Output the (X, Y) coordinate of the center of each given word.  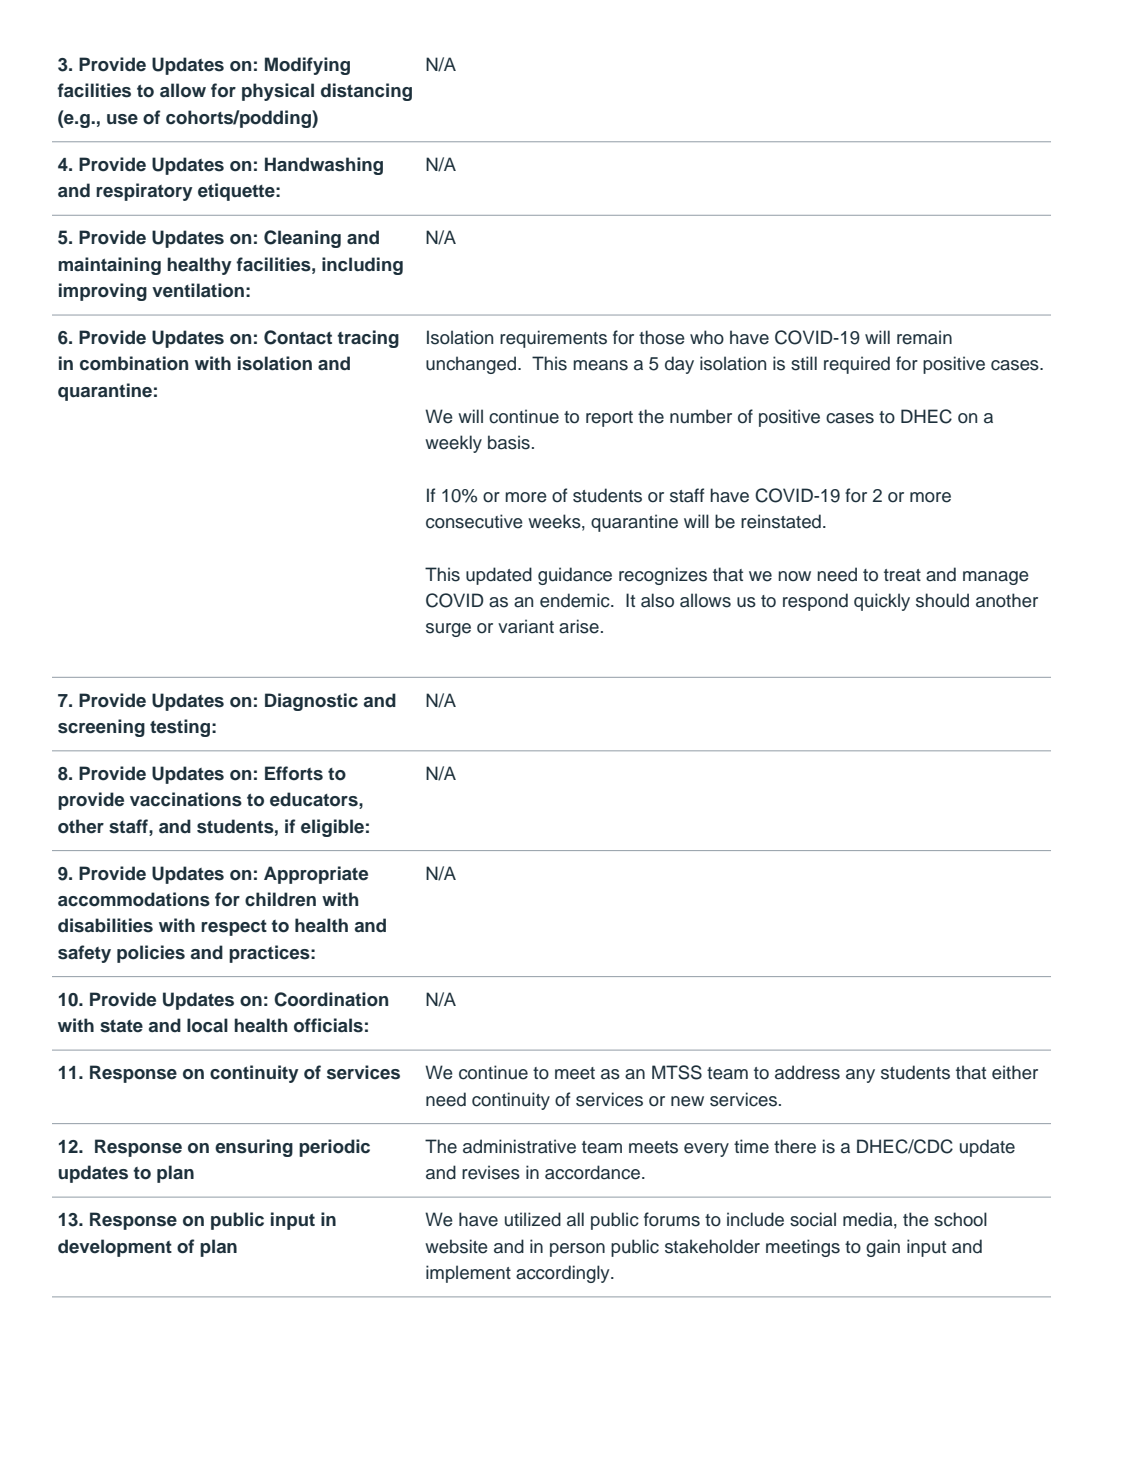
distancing (366, 92)
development (115, 1248)
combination (134, 363)
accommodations (134, 899)
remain (924, 337)
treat (902, 575)
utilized (533, 1219)
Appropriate (316, 875)
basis (509, 442)
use (122, 119)
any (860, 1076)
